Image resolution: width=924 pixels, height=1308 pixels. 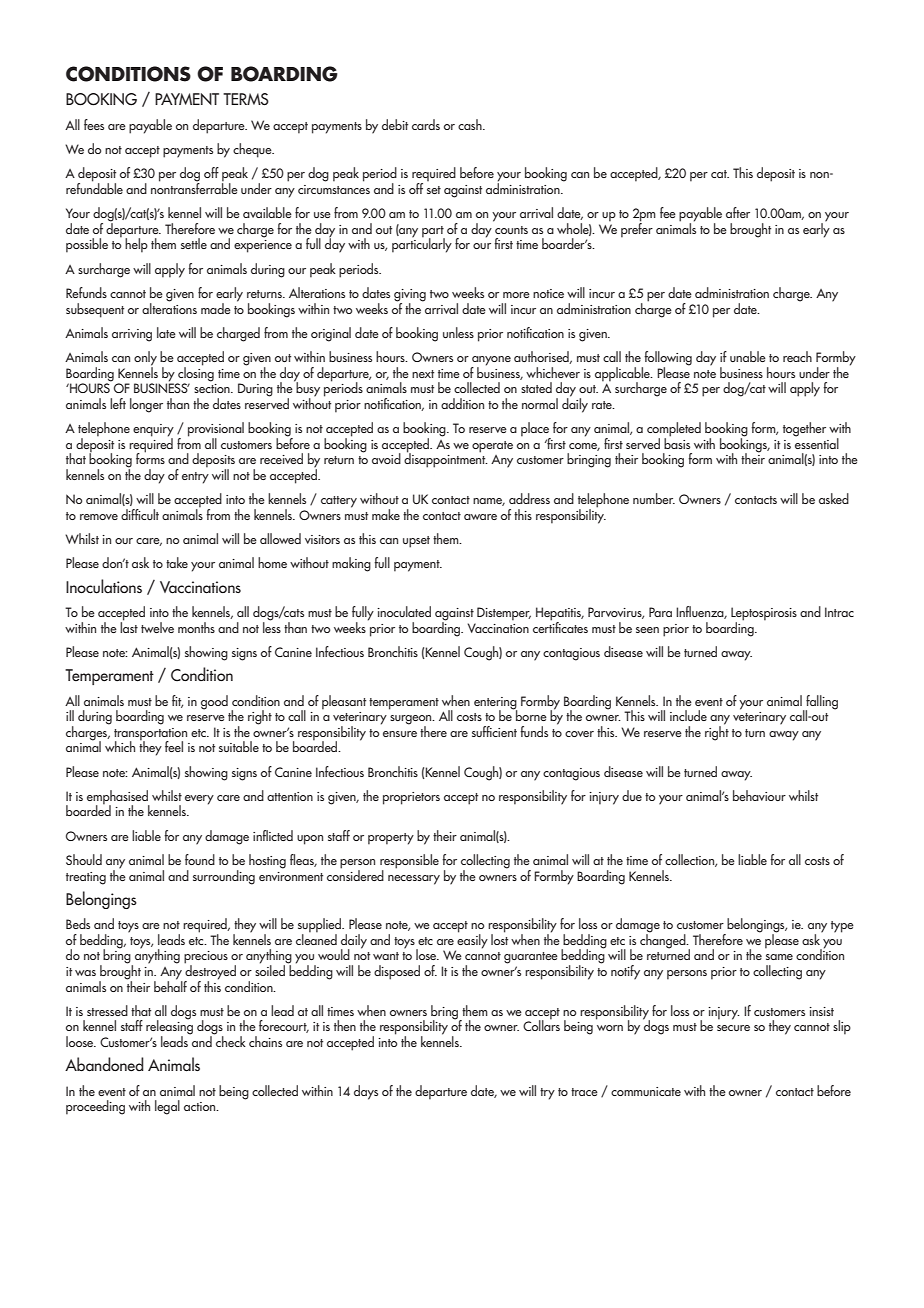 What do you see at coordinates (738, 212) in the screenshot?
I see `after` at bounding box center [738, 212].
